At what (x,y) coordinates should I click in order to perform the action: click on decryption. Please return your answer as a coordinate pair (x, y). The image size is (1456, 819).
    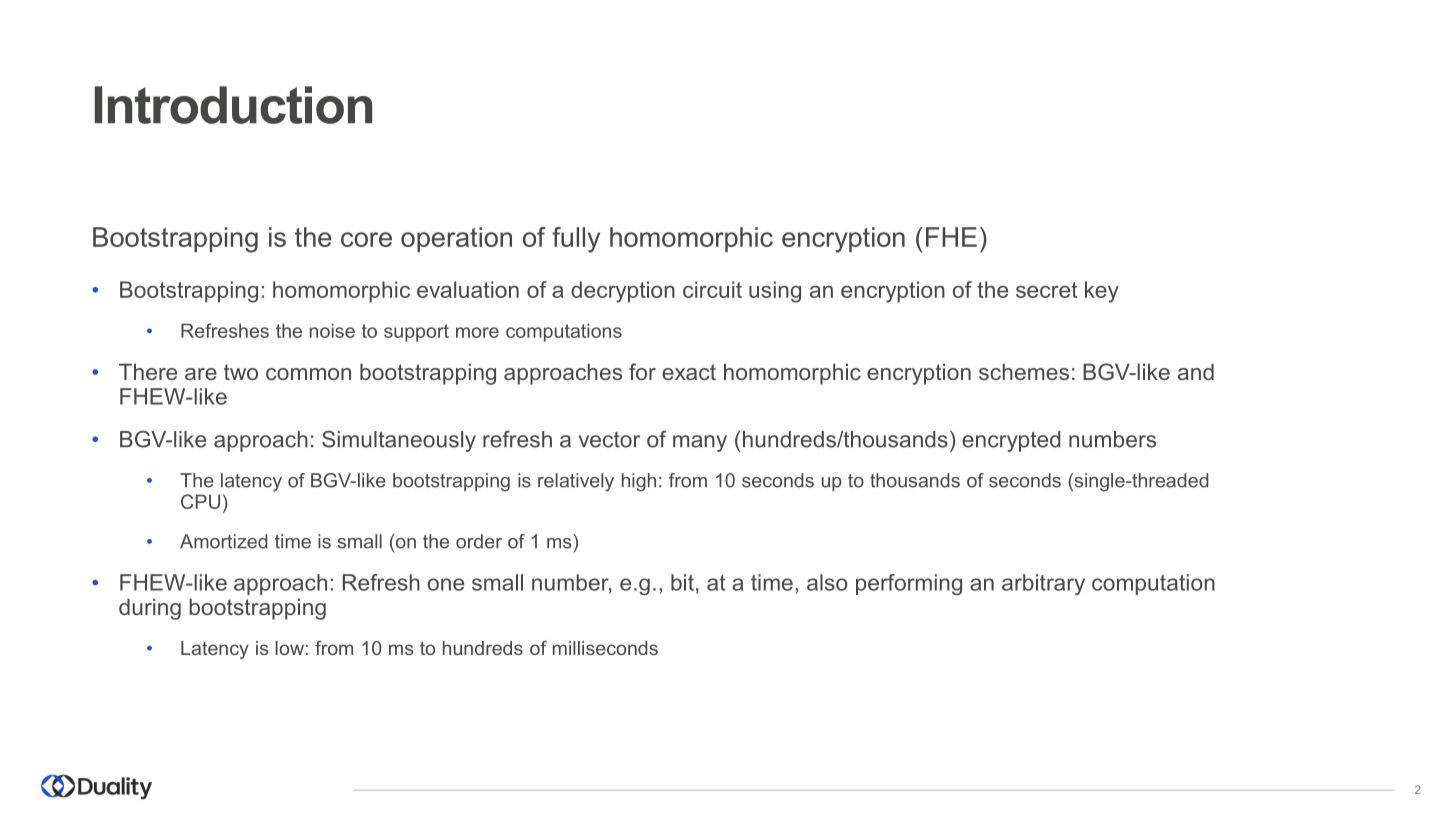
    Looking at the image, I should click on (623, 292).
